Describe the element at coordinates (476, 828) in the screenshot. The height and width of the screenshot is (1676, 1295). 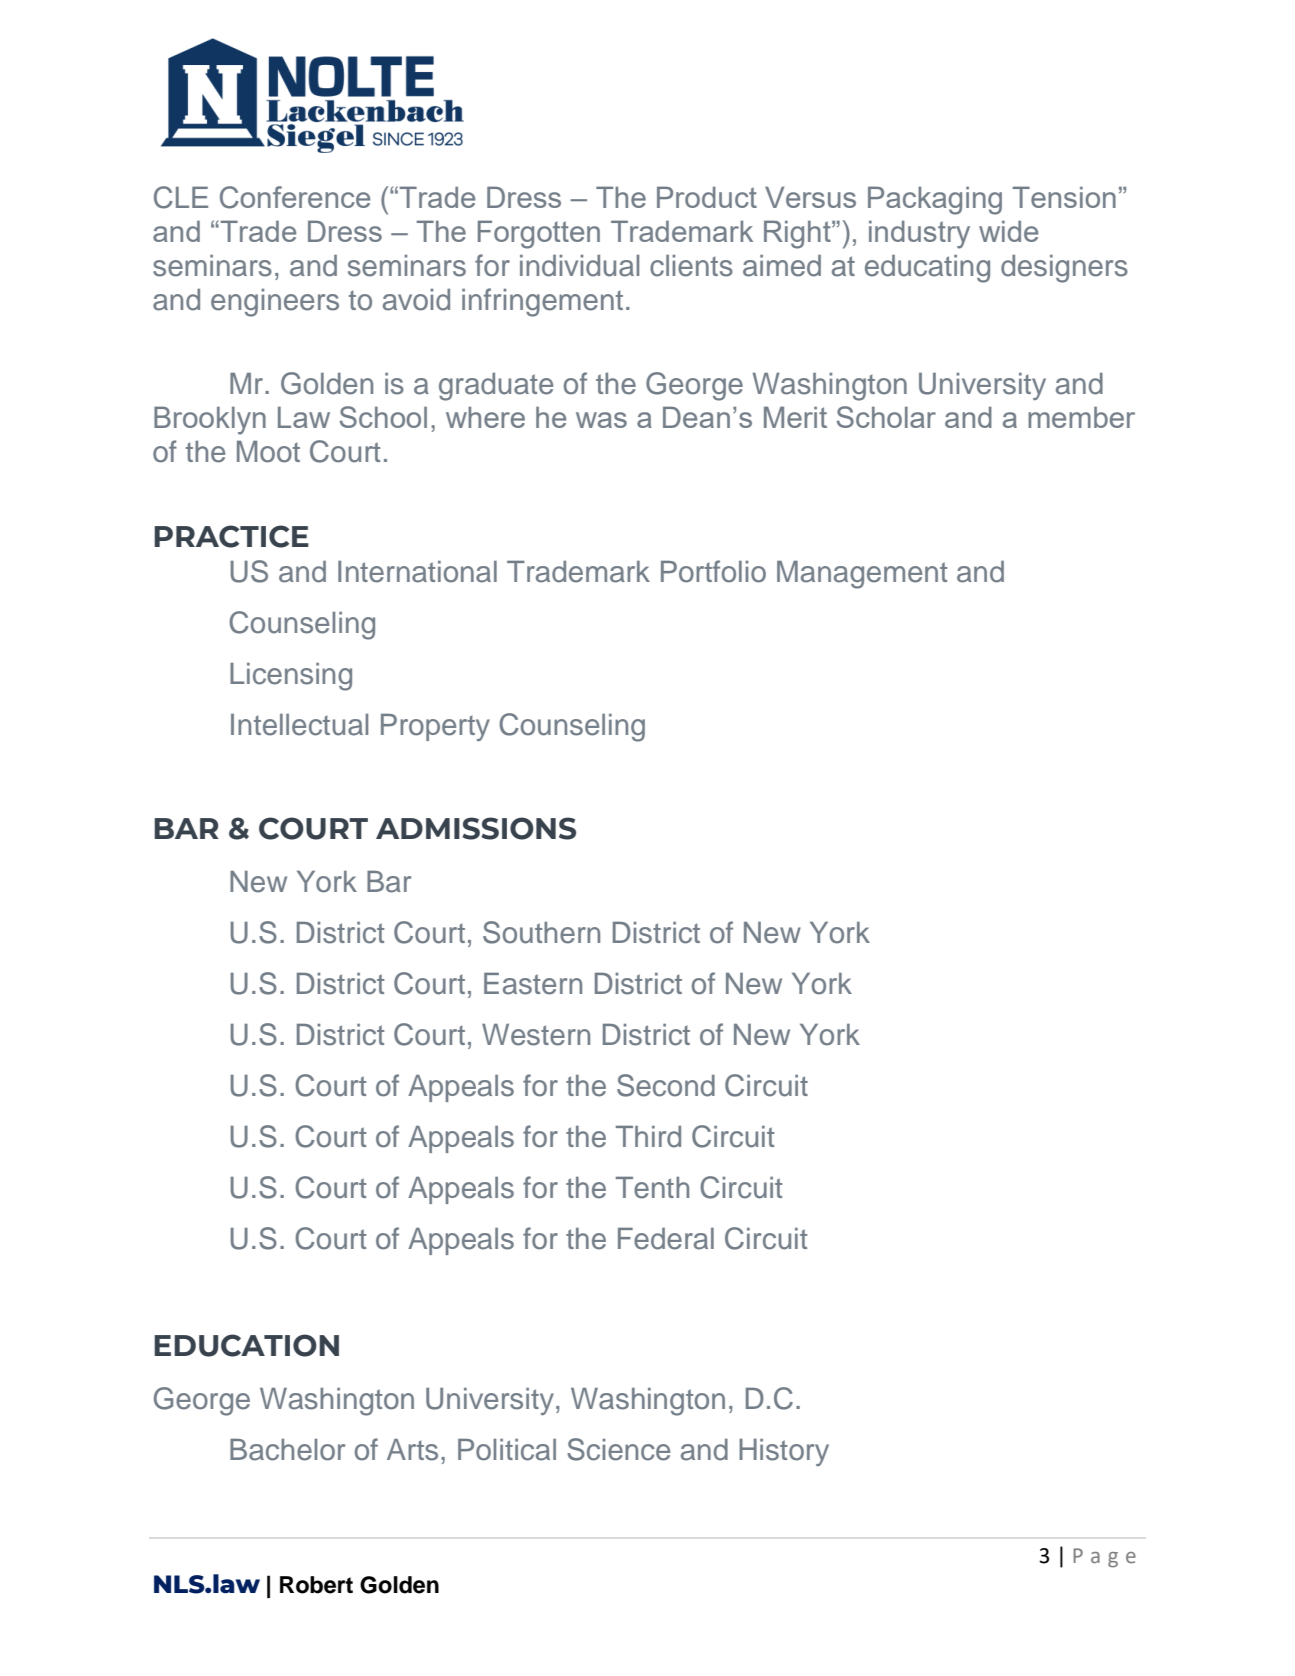
I see `ADMISSIONS` at that location.
